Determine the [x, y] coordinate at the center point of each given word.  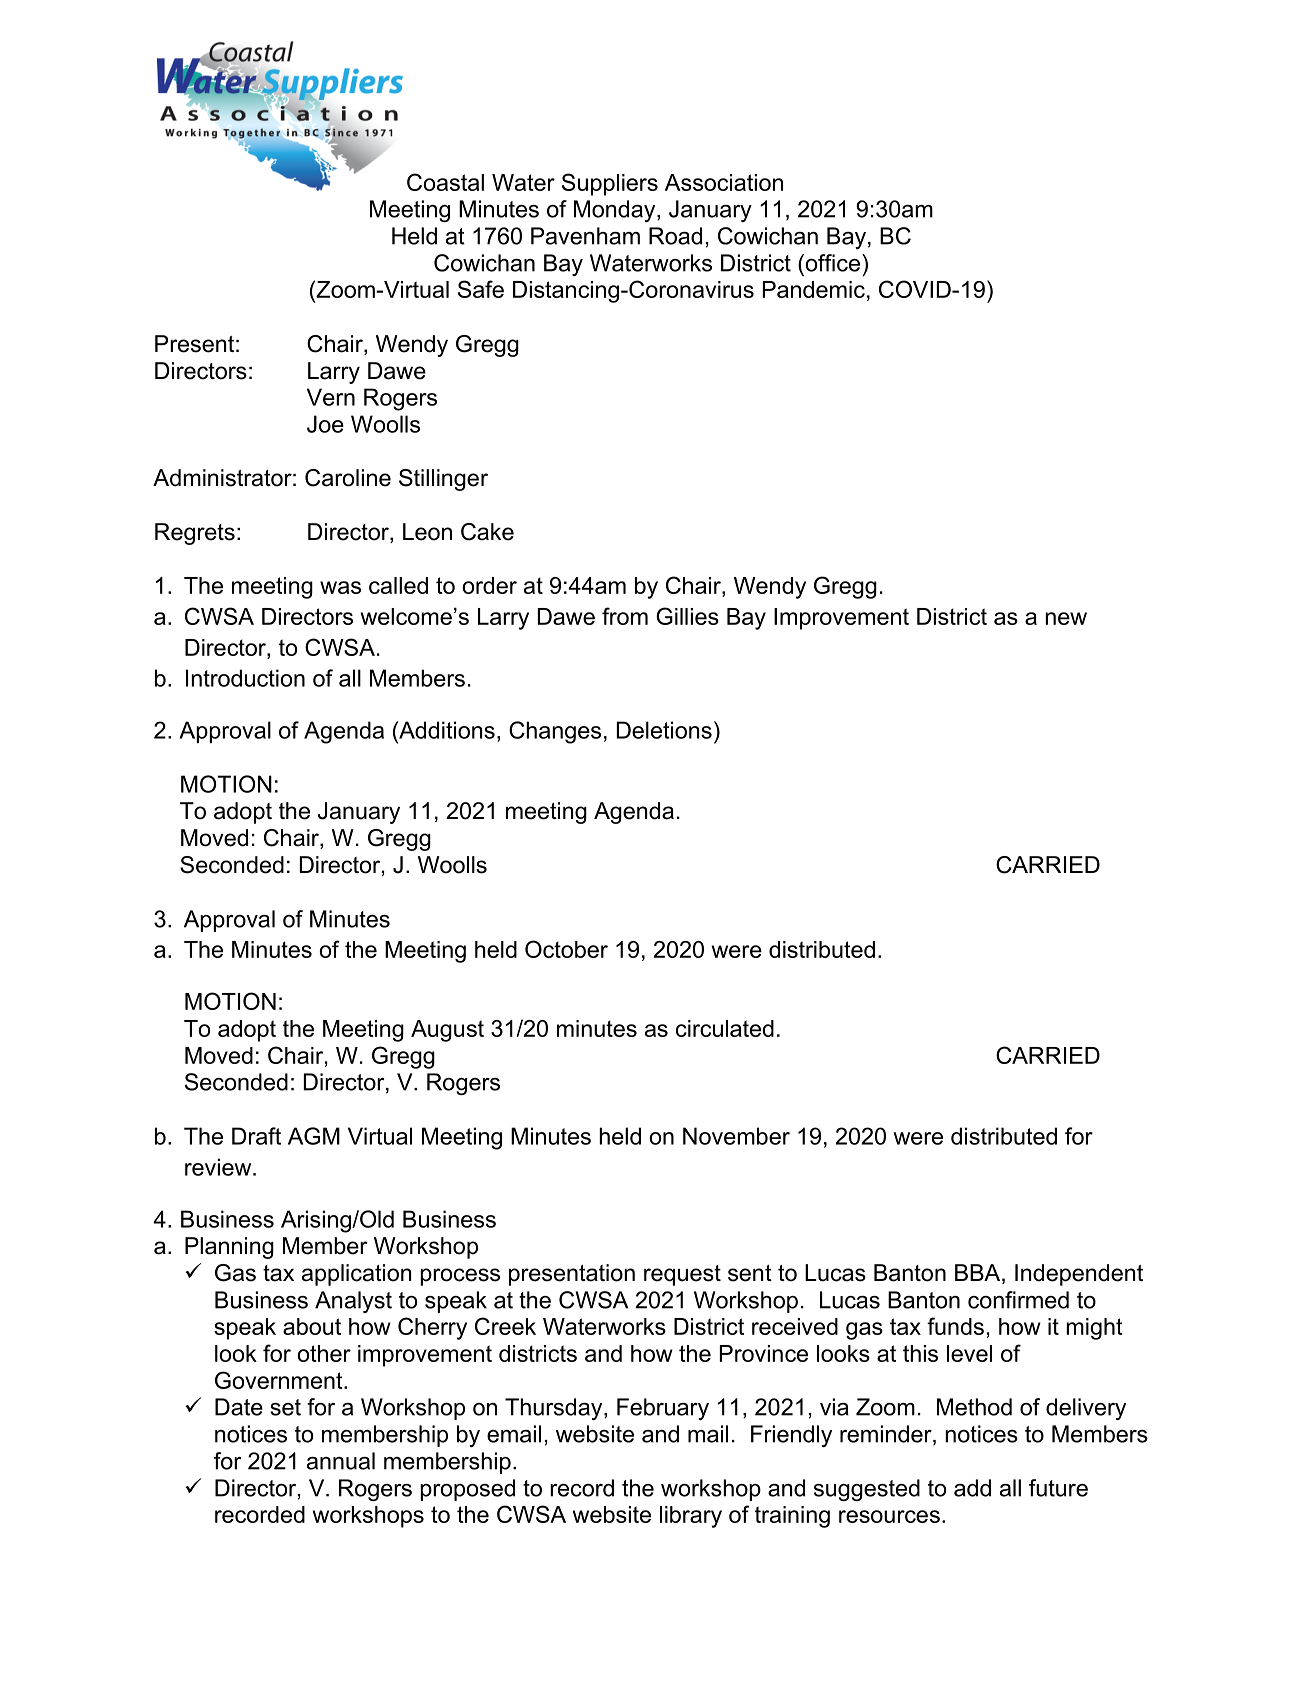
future [1058, 1488]
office [833, 263]
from [625, 616]
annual [341, 1461]
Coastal [445, 182]
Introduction [245, 678]
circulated [725, 1028]
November [736, 1136]
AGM [314, 1136]
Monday [616, 211]
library [691, 1517]
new [1066, 618]
